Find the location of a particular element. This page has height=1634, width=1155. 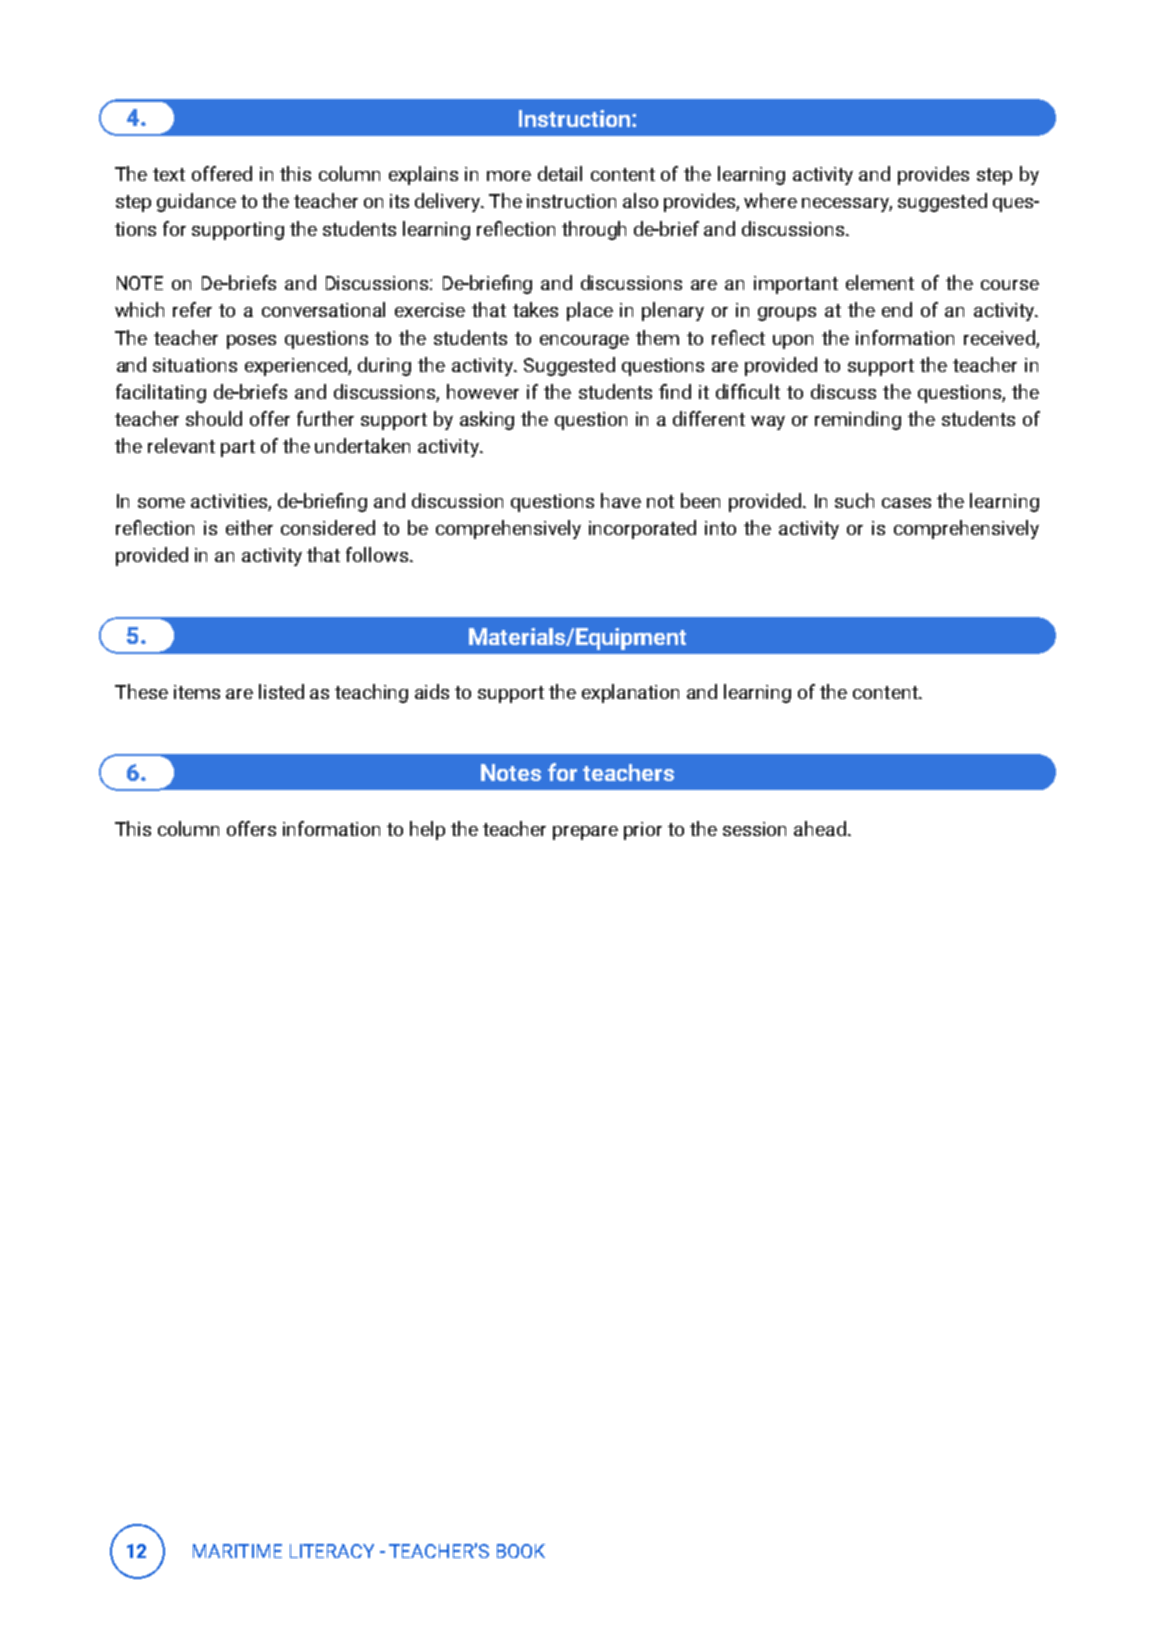

prepare is located at coordinates (585, 833).
